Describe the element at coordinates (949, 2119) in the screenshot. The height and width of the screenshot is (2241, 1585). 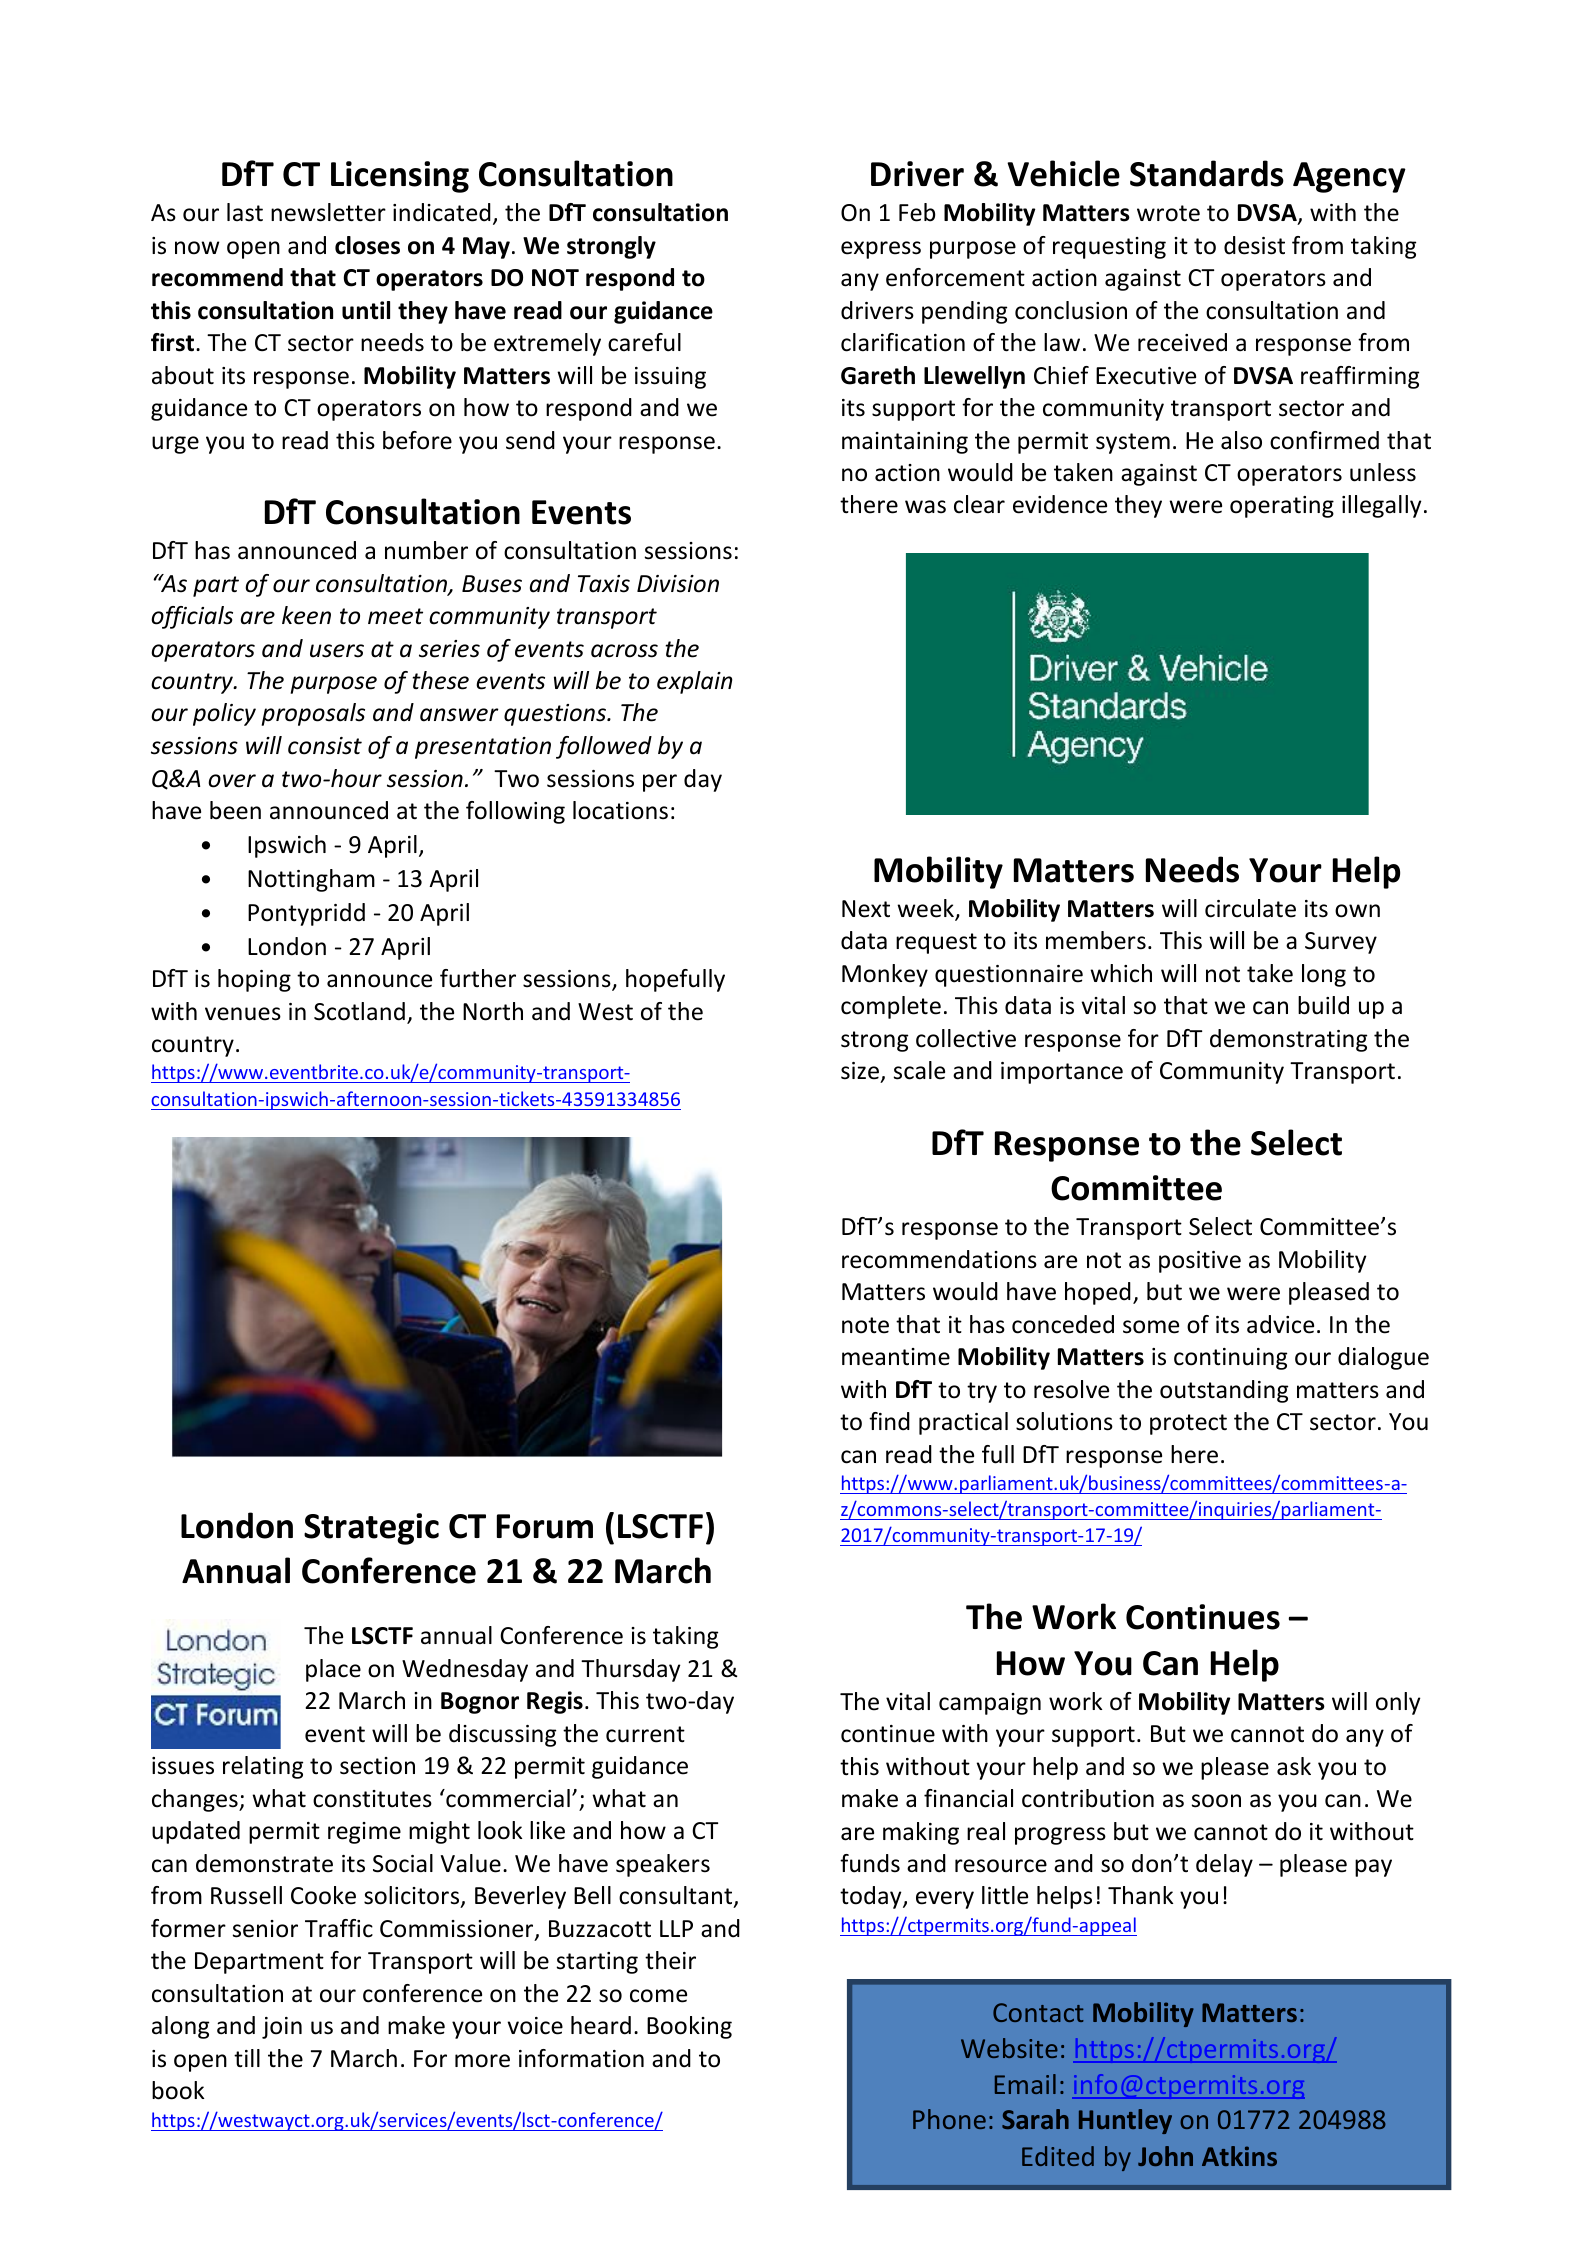
I see `Phone` at that location.
